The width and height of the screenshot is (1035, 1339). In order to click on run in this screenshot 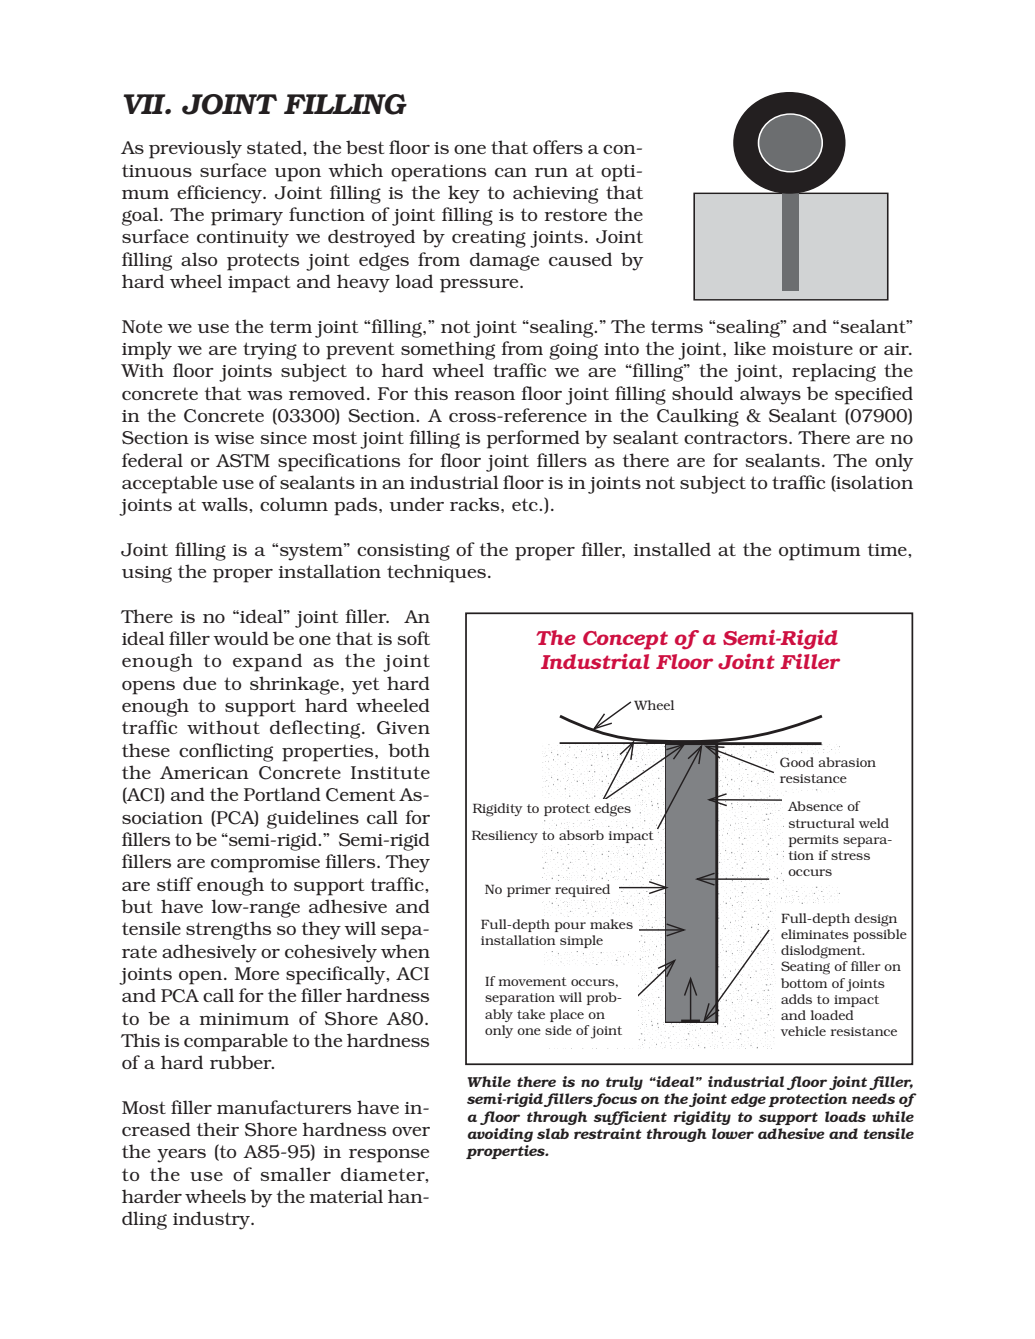, I will do `click(551, 172)`.
